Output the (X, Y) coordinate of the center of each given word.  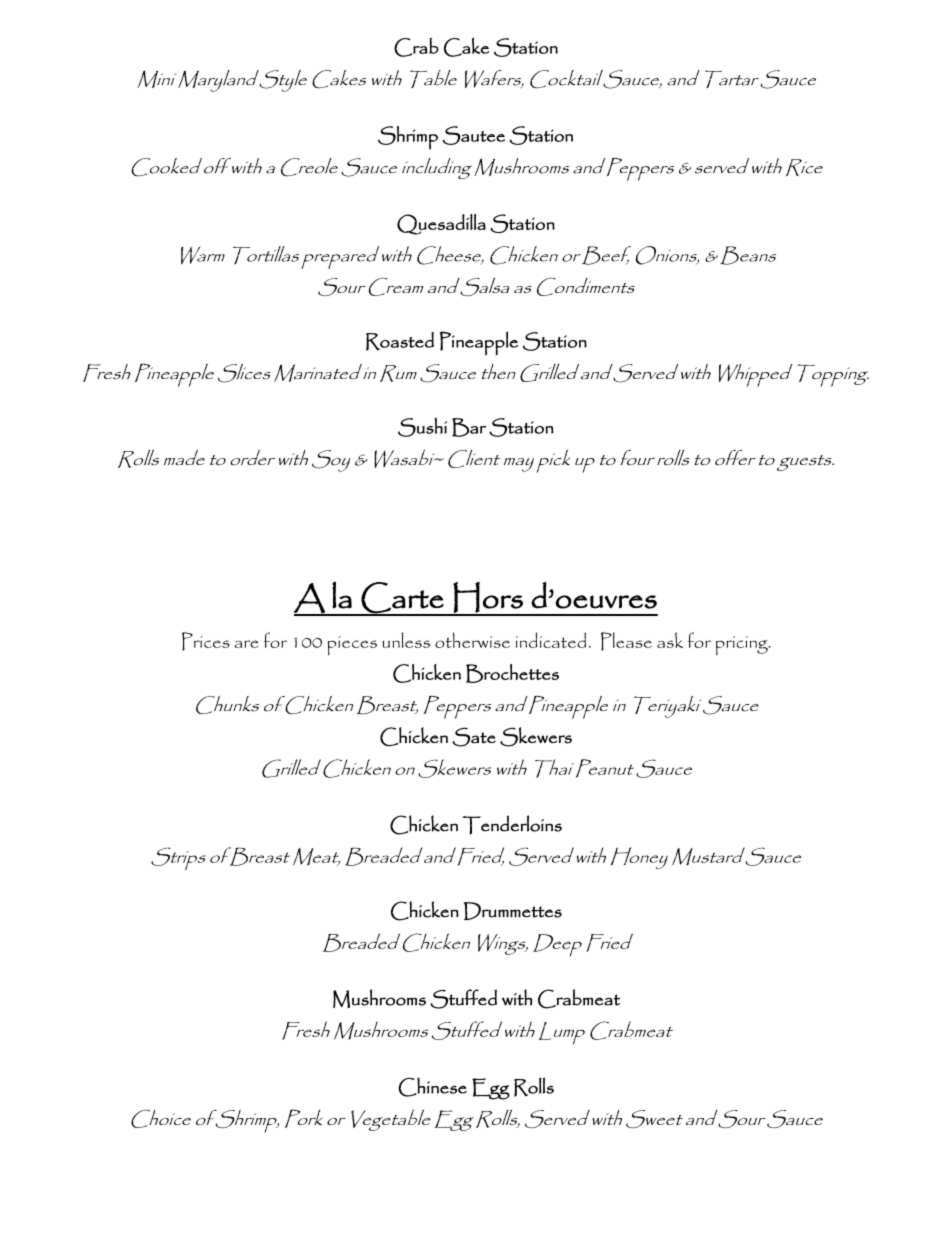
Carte (402, 598)
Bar (469, 427)
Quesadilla (441, 224)
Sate (474, 737)
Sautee (474, 135)
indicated (551, 640)
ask (670, 640)
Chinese (432, 1087)
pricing (743, 646)
